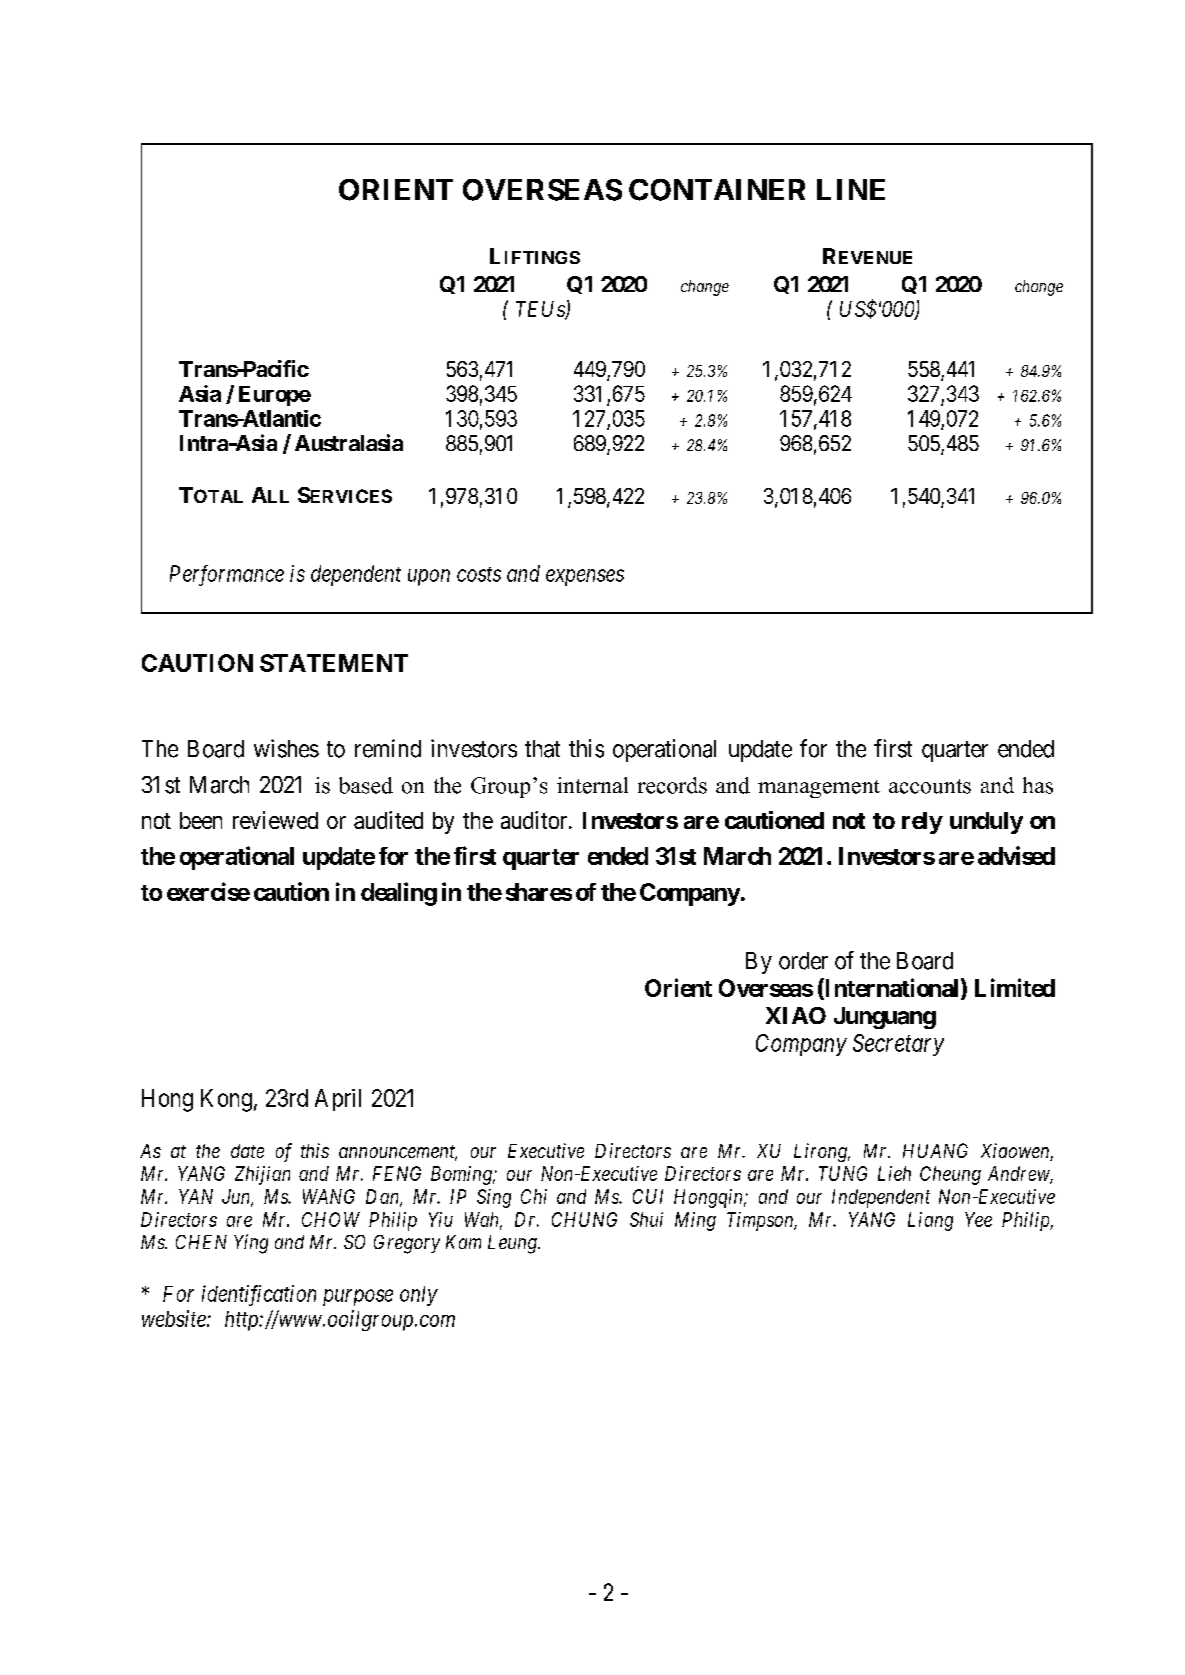 The width and height of the screenshot is (1185, 1675). Describe the element at coordinates (259, 1295) in the screenshot. I see `identification` at that location.
